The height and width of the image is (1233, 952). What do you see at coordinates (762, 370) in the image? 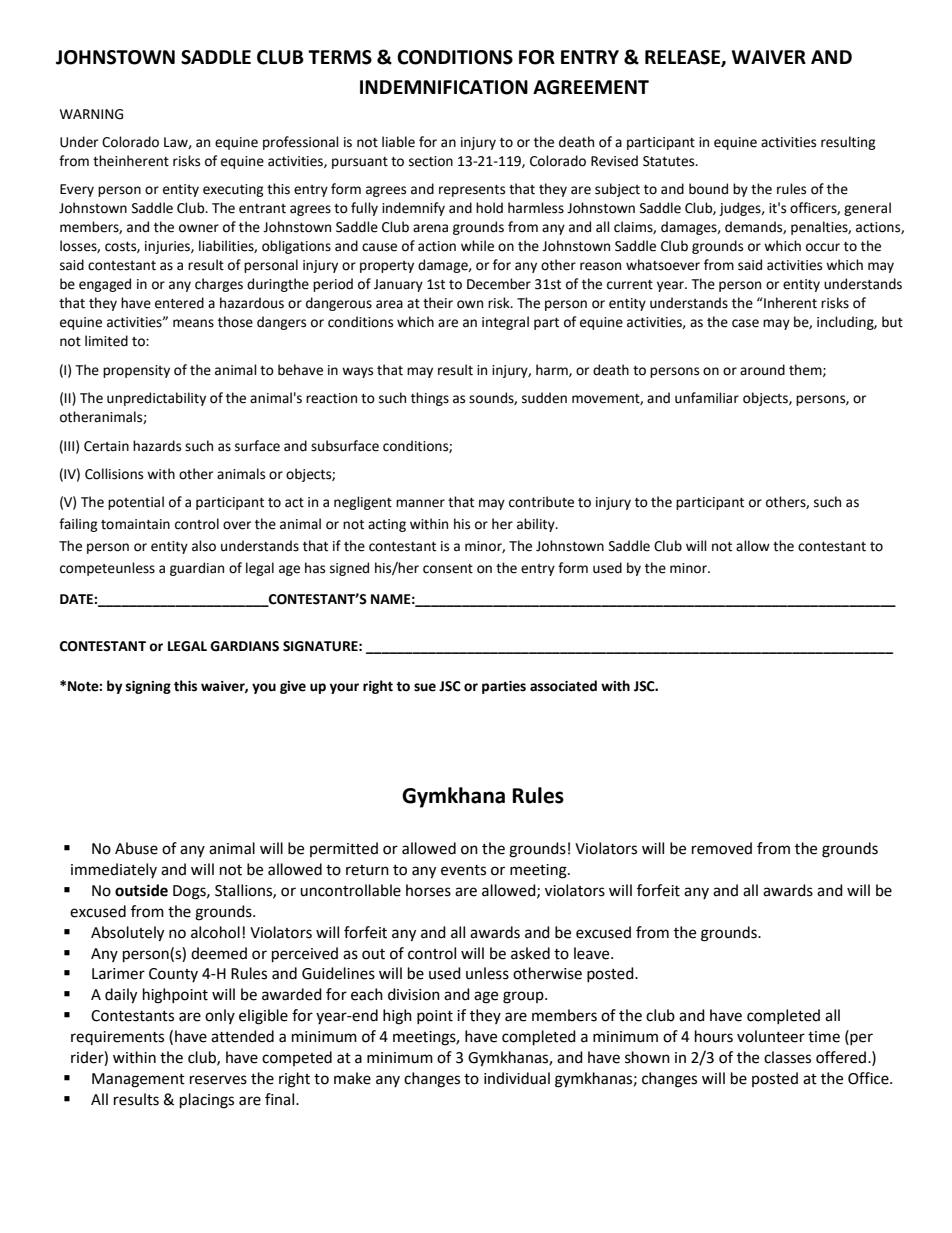
I see `around` at bounding box center [762, 370].
